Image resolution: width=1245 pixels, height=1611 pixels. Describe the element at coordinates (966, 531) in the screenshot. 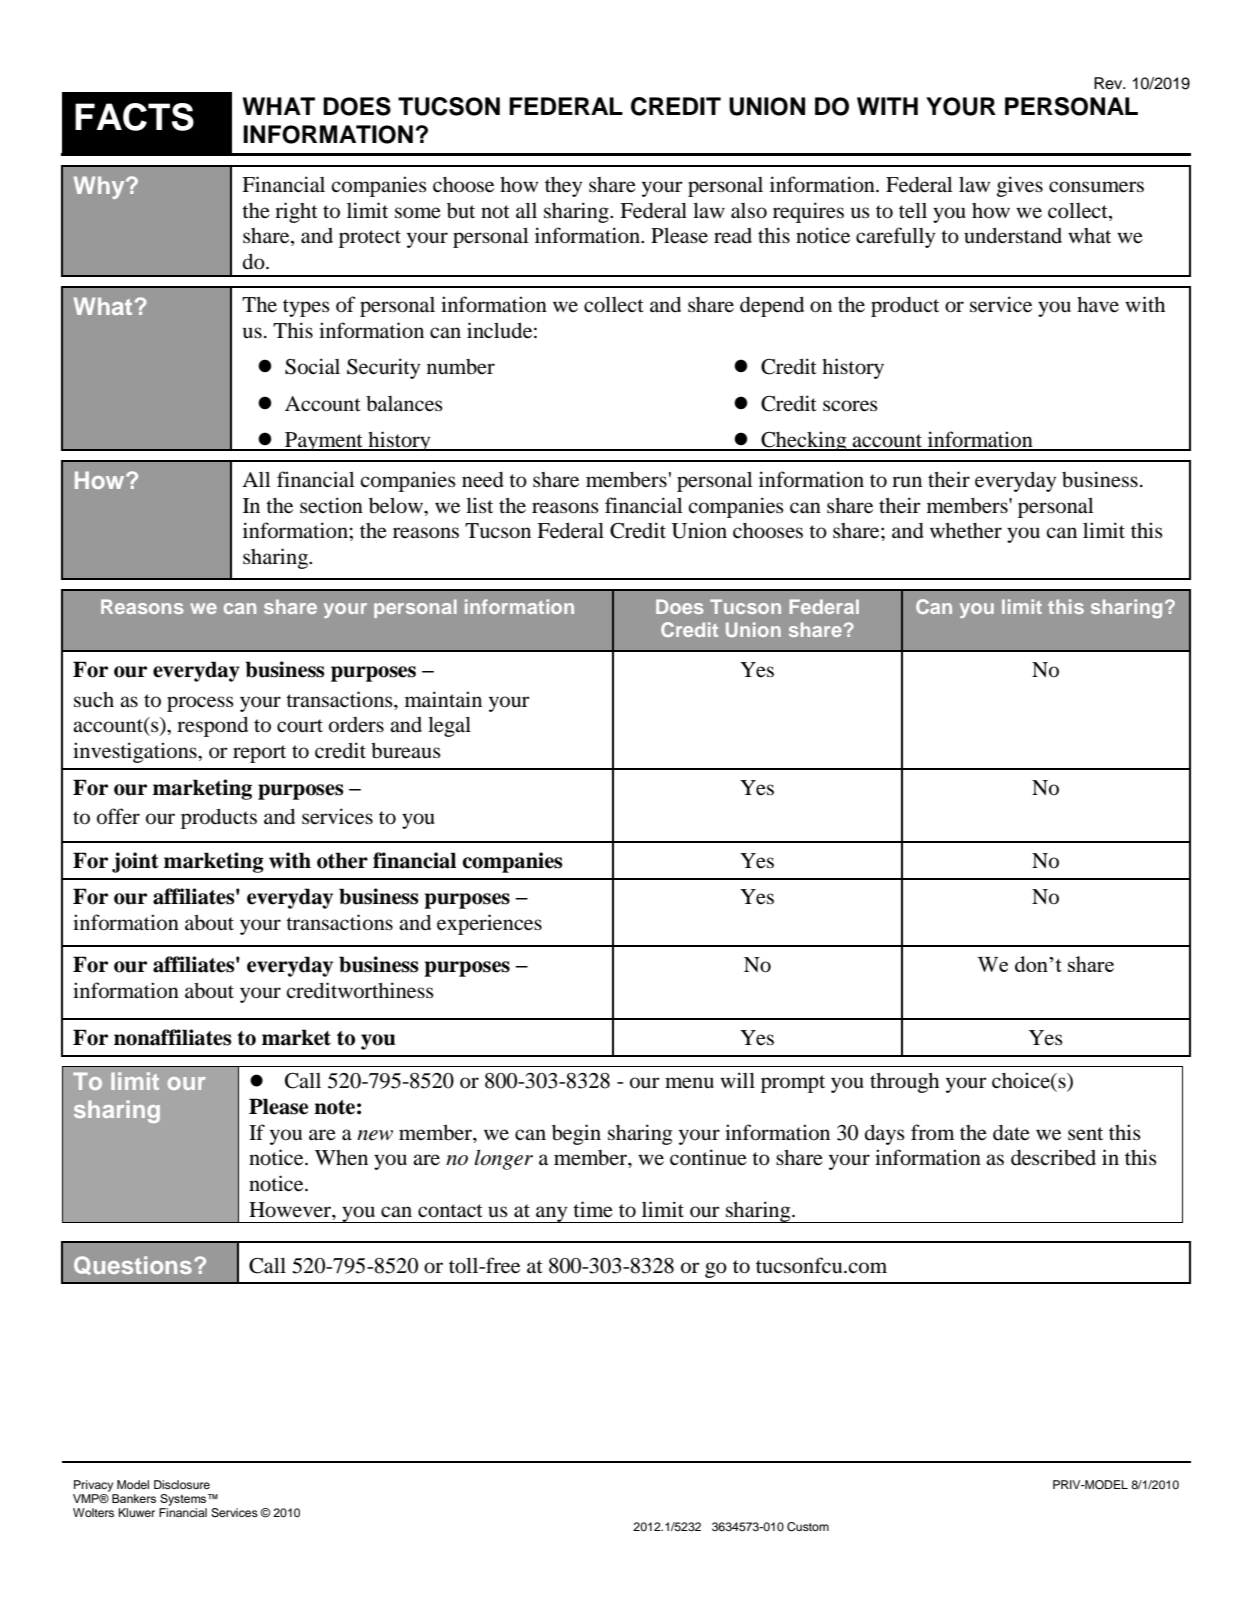

I see `whether` at that location.
